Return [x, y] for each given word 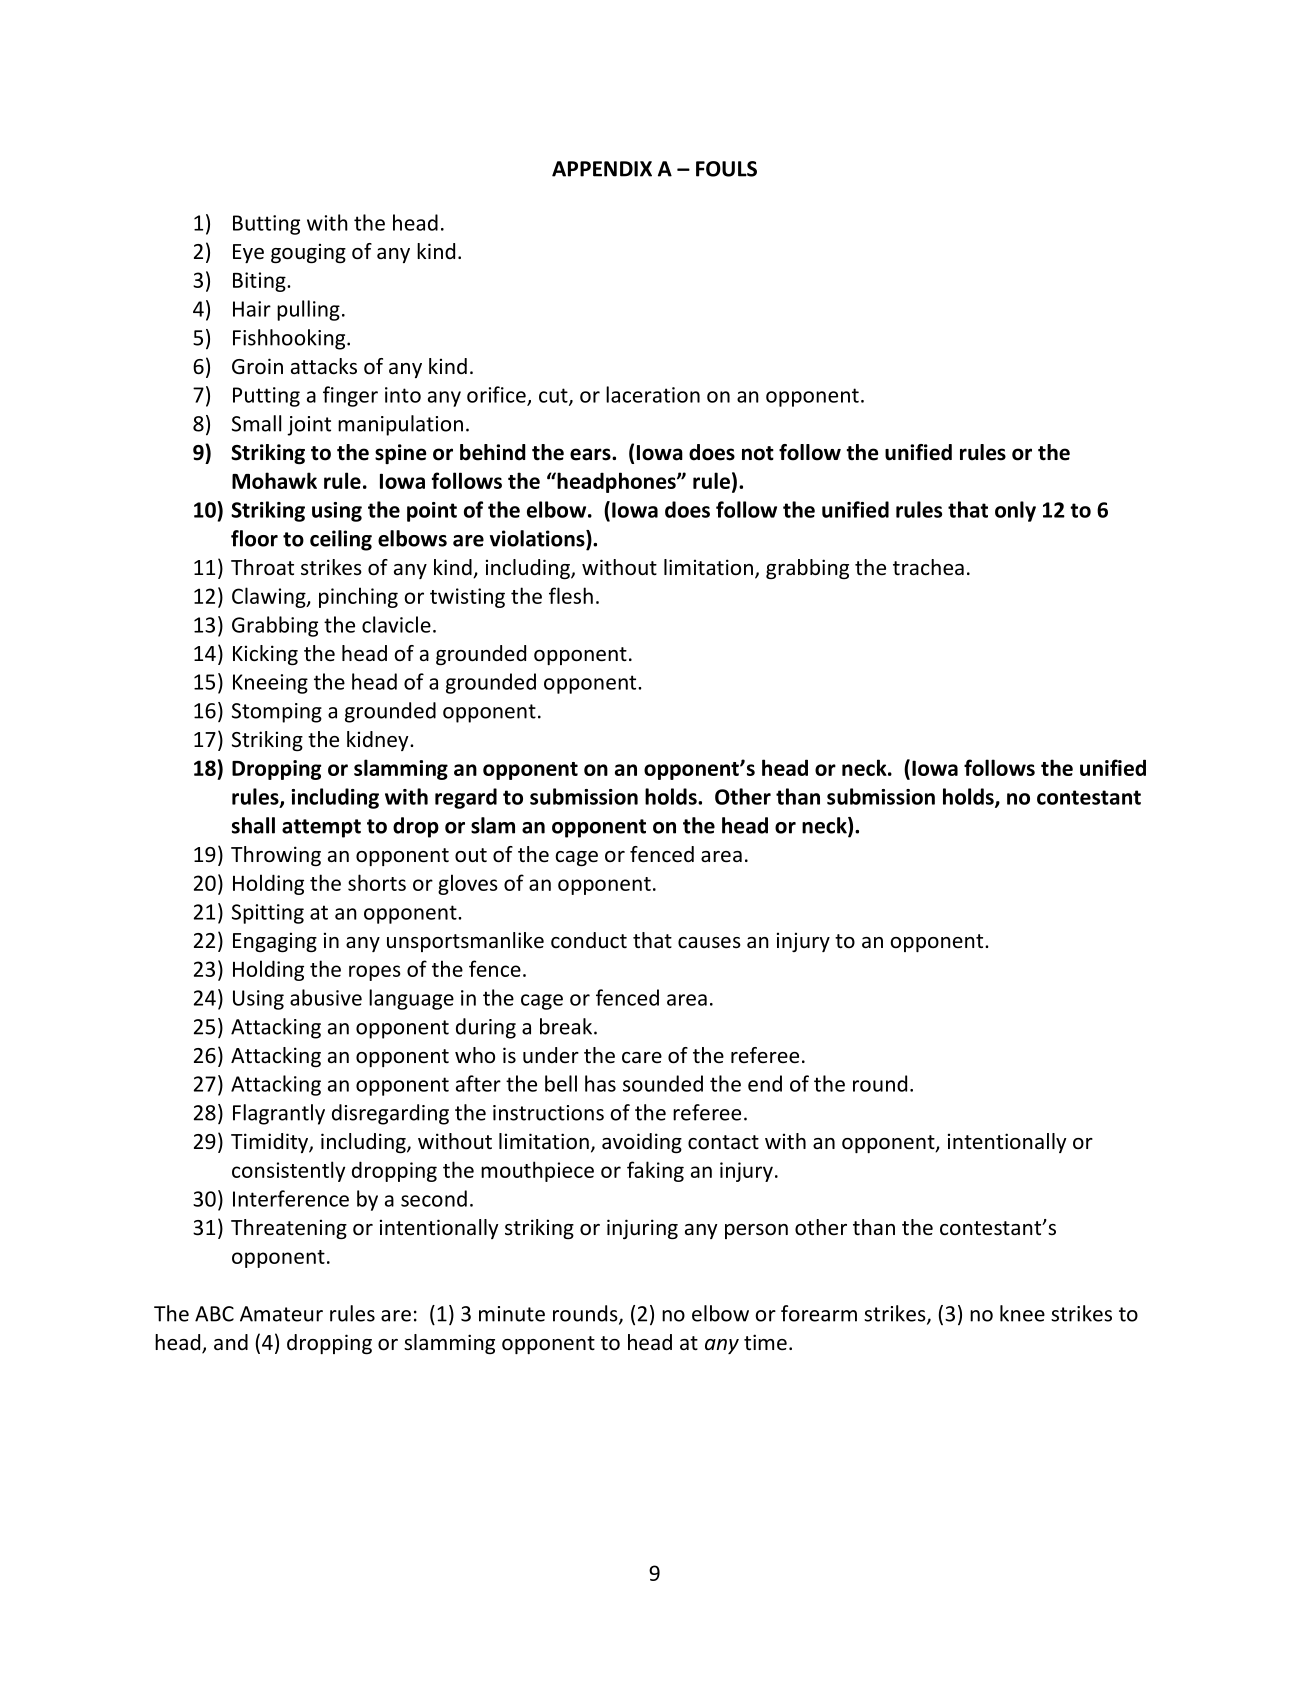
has [600, 1083]
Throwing [276, 856]
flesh [571, 595]
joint [309, 426]
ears [591, 454]
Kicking [265, 655]
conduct [589, 940]
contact [723, 1142]
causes [709, 943]
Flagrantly [279, 1114]
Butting [266, 225]
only [1015, 511]
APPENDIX [602, 169]
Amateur [281, 1314]
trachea [928, 567]
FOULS [726, 169]
